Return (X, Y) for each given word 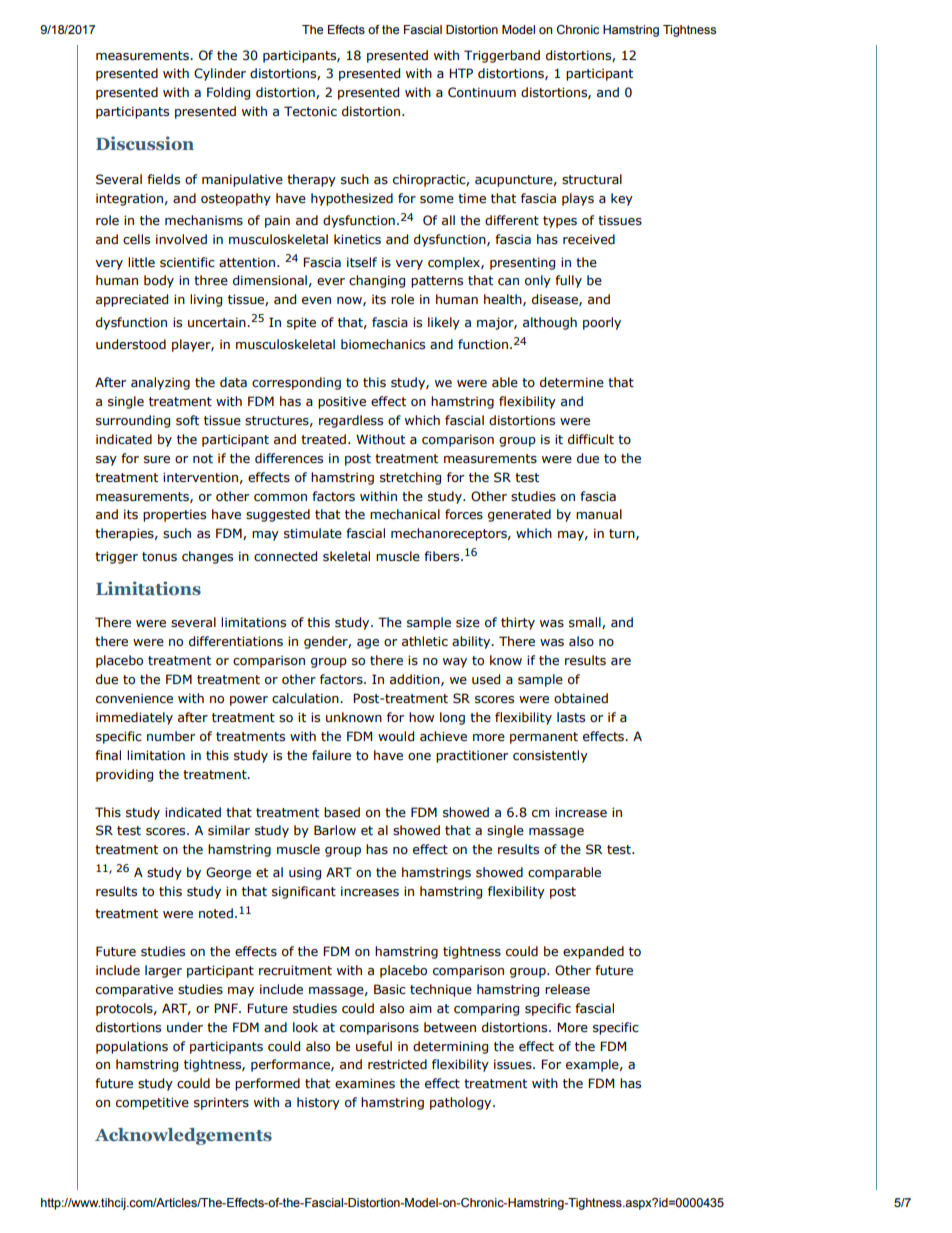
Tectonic (310, 111)
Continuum (482, 92)
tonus (159, 557)
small (586, 623)
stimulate (313, 533)
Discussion (145, 143)
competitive (152, 1103)
